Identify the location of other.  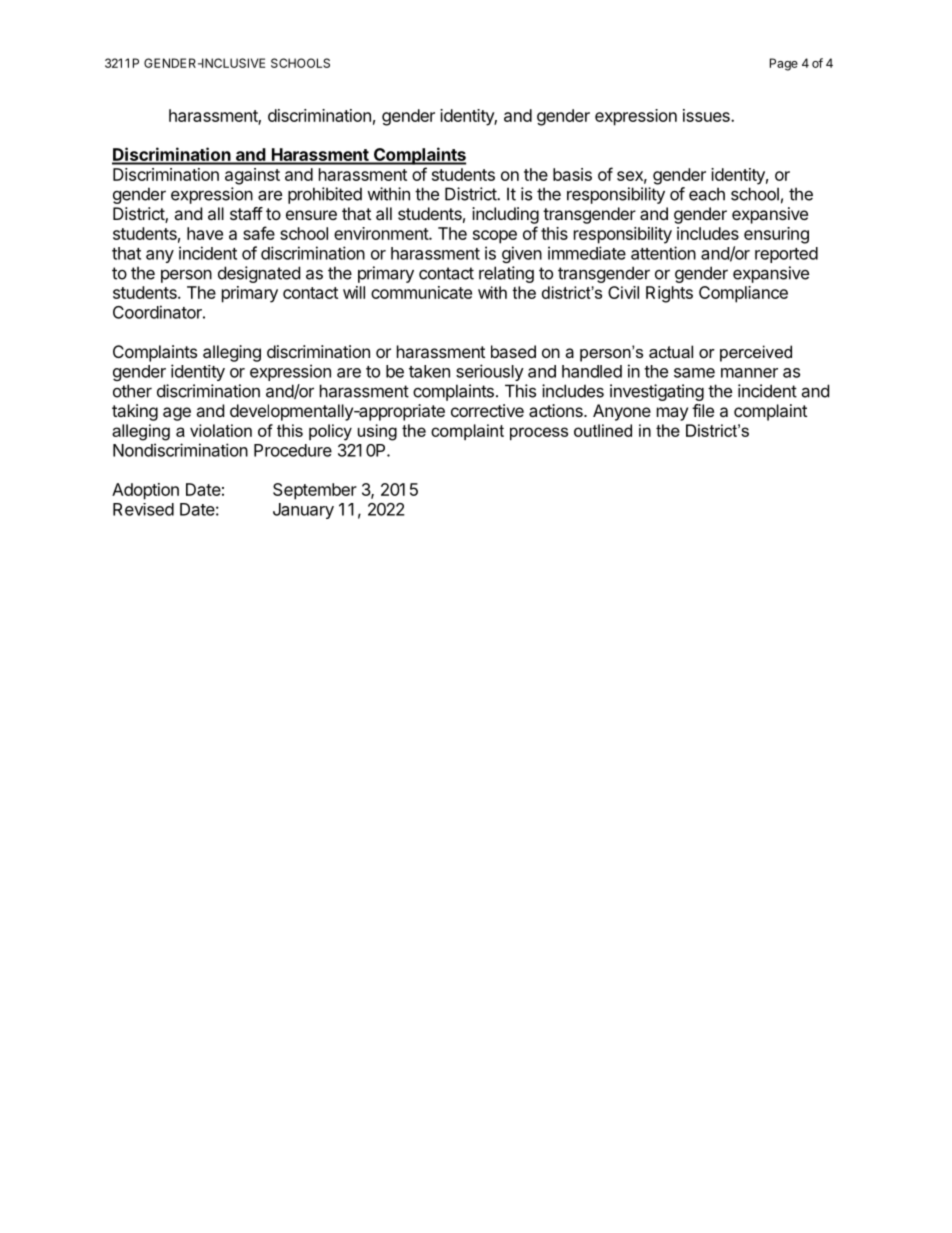
(132, 391).
